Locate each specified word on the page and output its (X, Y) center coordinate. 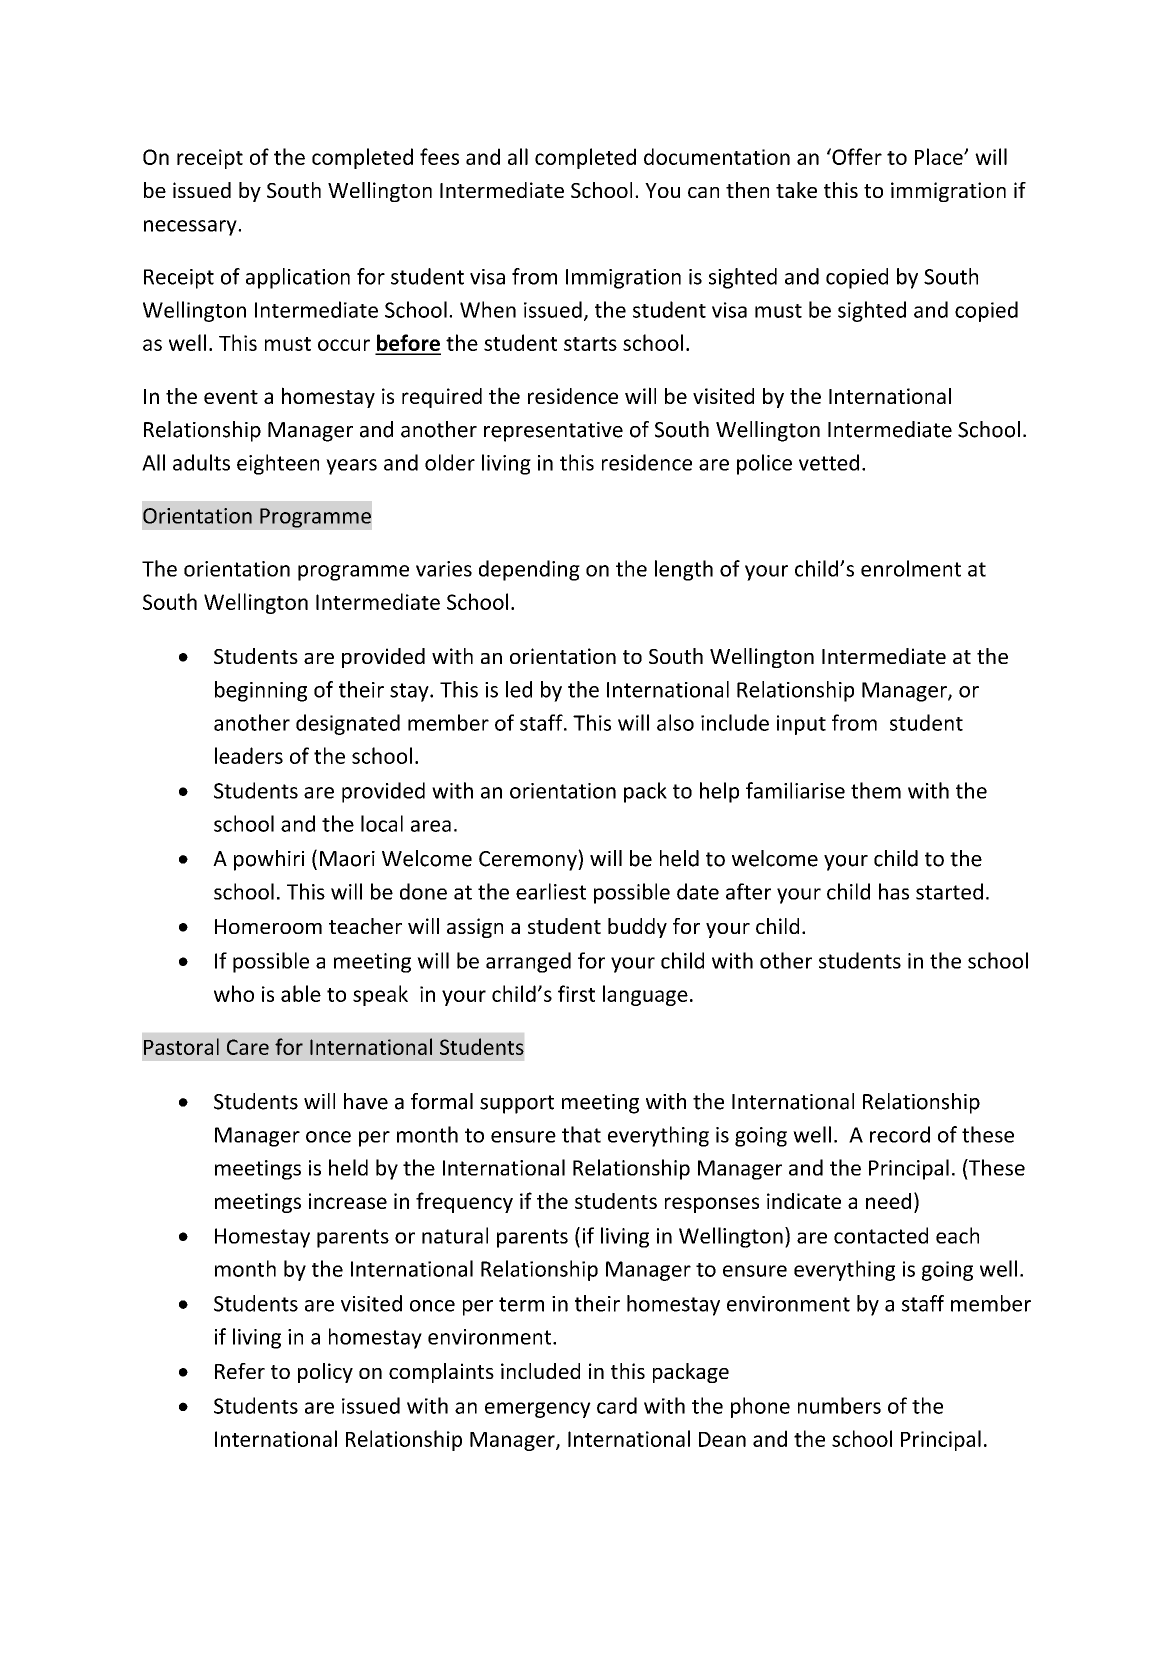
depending (529, 570)
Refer (240, 1371)
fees (439, 156)
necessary (191, 228)
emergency (538, 1410)
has (894, 891)
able (301, 993)
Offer (856, 156)
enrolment (911, 568)
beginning (261, 691)
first (576, 993)
